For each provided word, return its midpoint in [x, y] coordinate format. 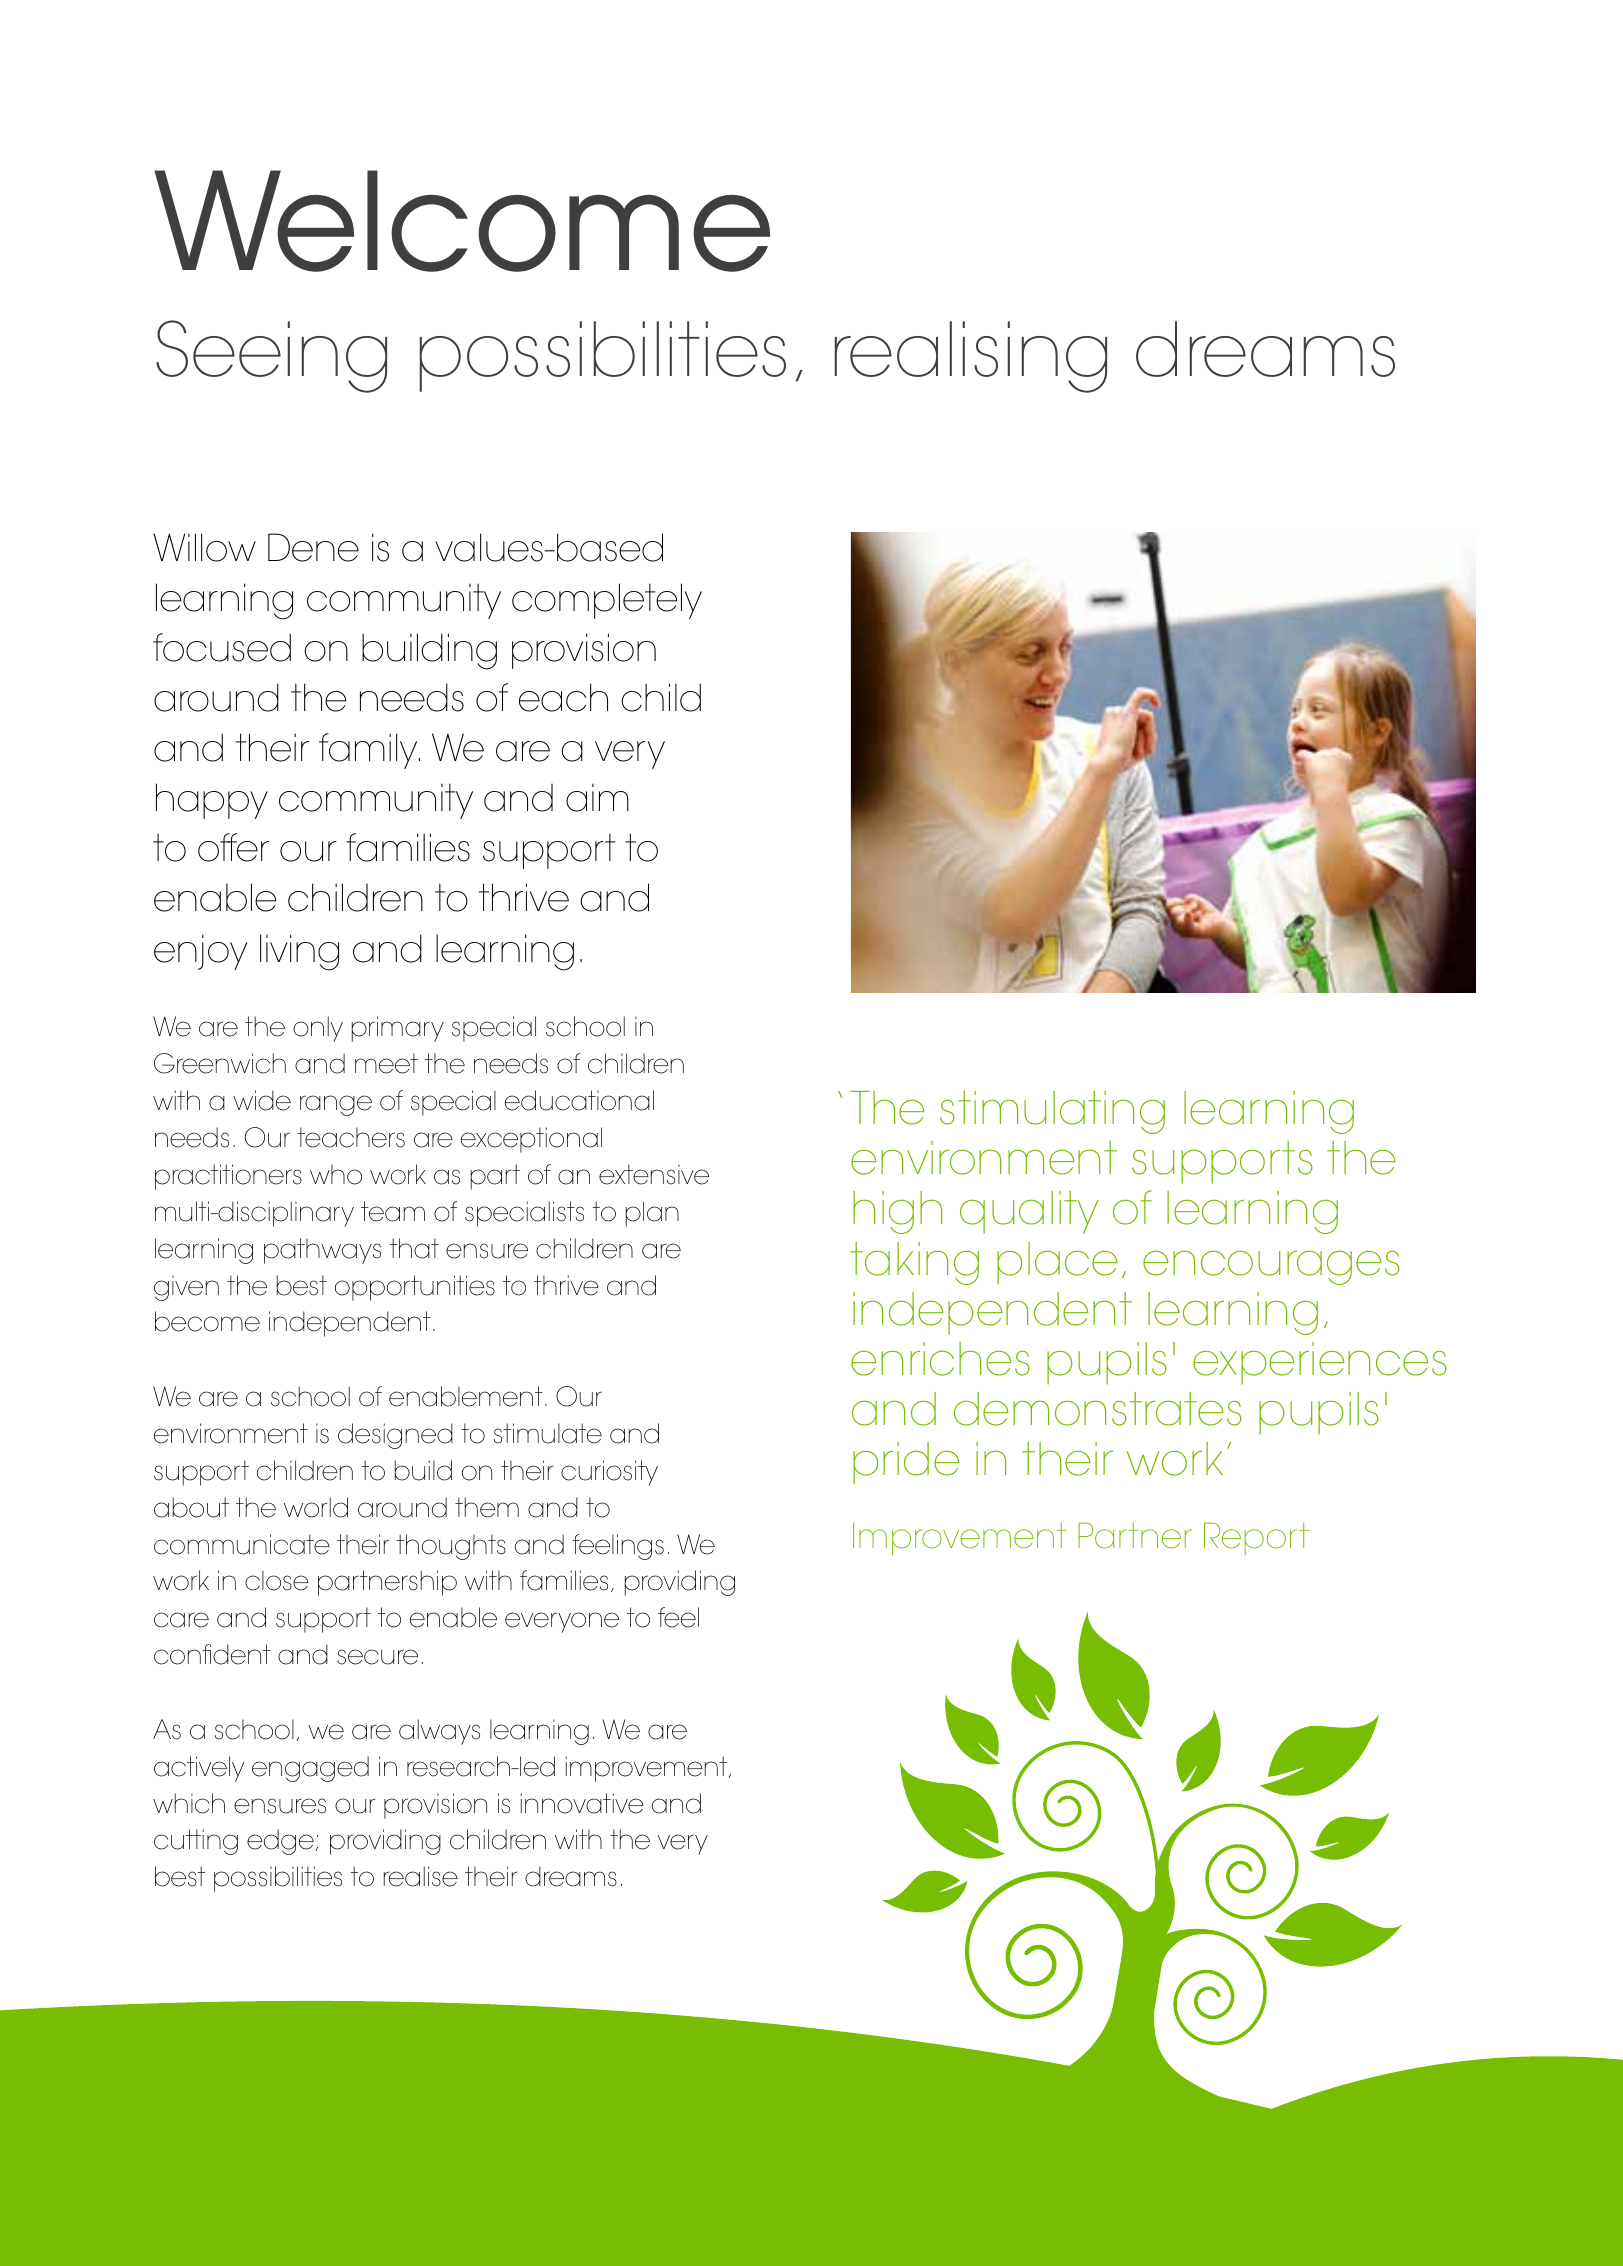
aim [597, 797]
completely [607, 601]
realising [971, 357]
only [318, 1029]
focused [222, 647]
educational [579, 1100]
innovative [582, 1803]
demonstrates [1098, 1409]
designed [395, 1436]
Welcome [462, 221]
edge [280, 1842]
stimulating [1052, 1112]
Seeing [271, 356]
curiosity [609, 1473]
